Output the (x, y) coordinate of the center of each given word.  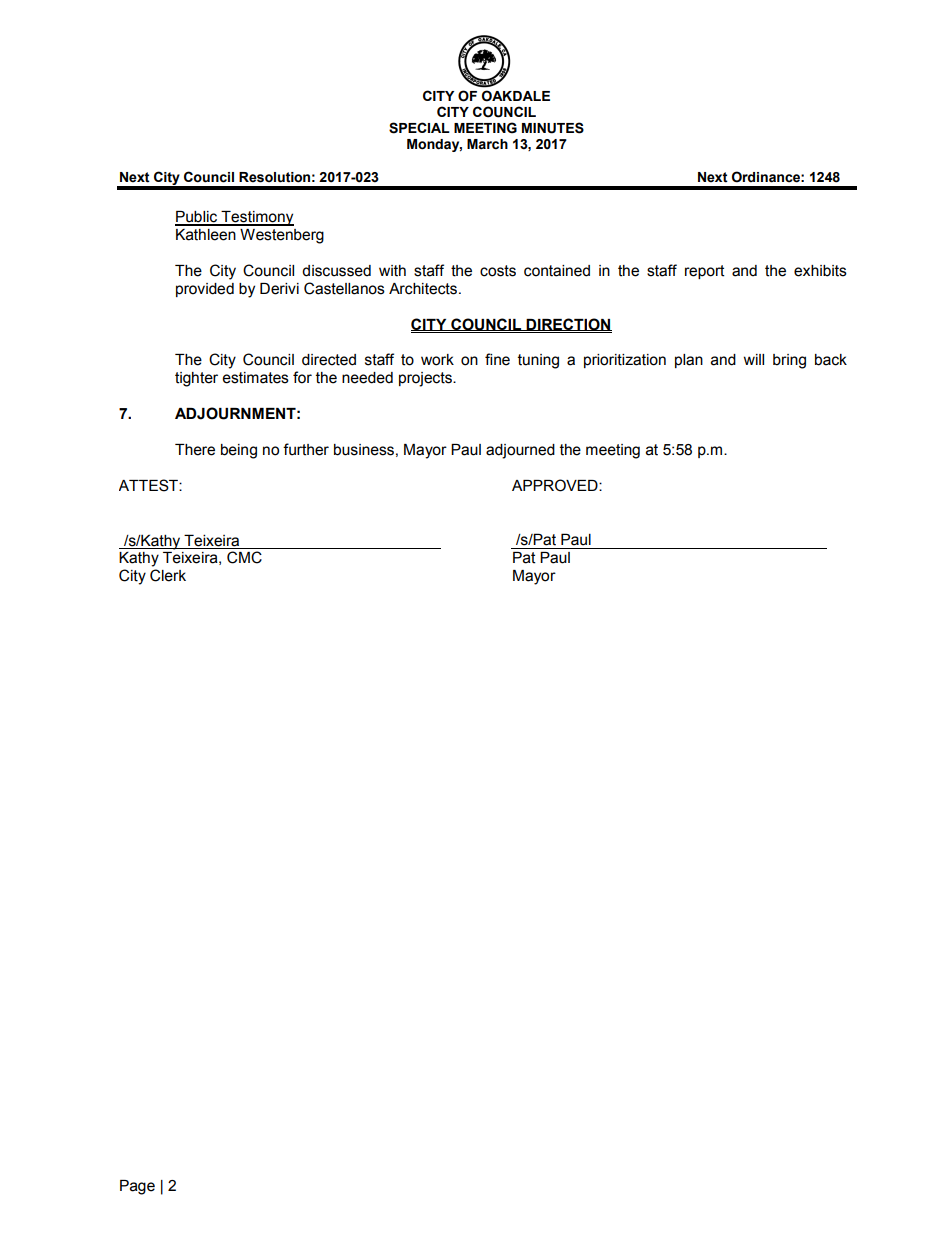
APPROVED (556, 485)
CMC (244, 557)
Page (137, 1187)
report (705, 272)
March (487, 144)
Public (197, 218)
